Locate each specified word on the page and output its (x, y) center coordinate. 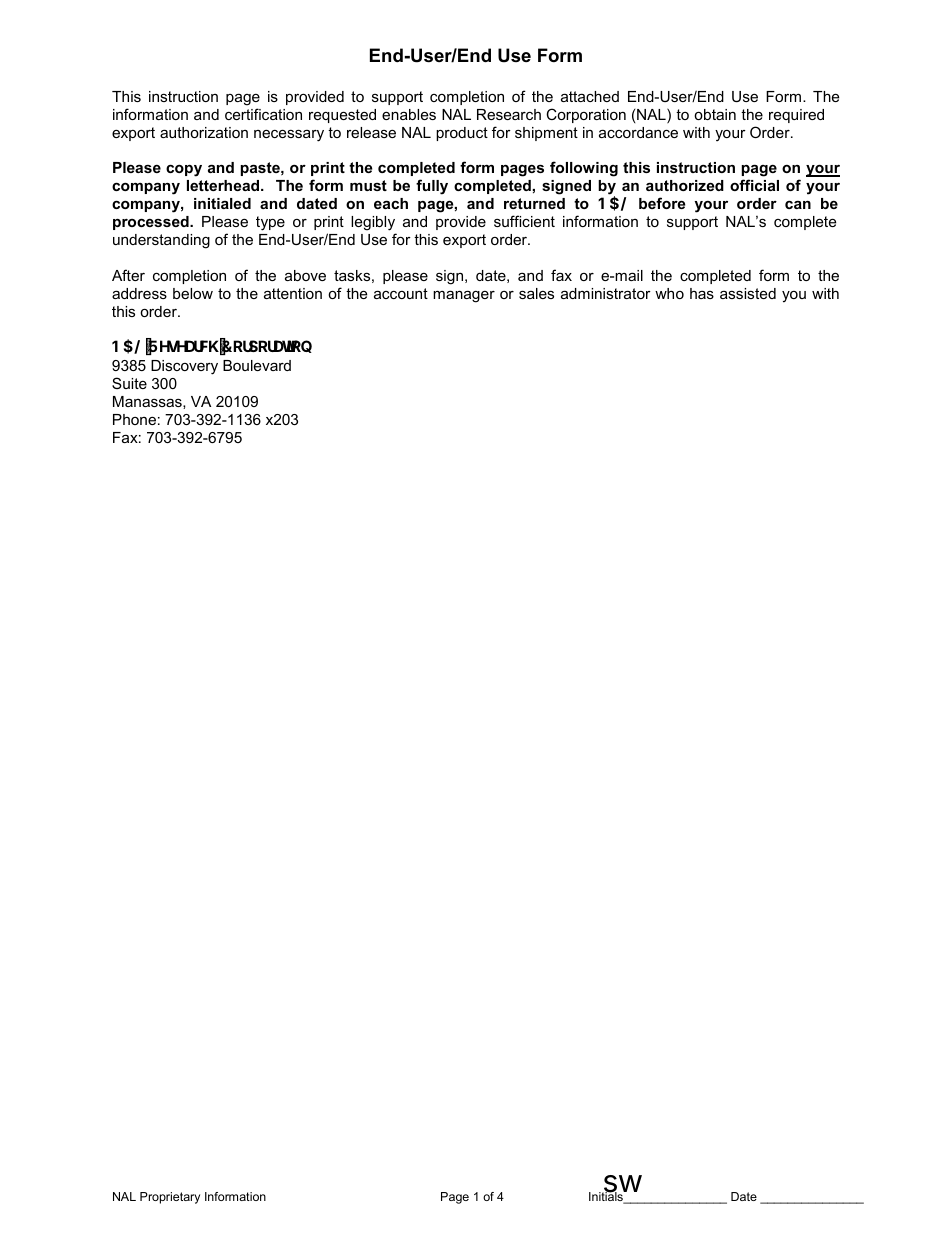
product (462, 134)
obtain (715, 114)
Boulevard (257, 365)
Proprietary (170, 1198)
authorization (204, 132)
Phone (134, 419)
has (702, 293)
